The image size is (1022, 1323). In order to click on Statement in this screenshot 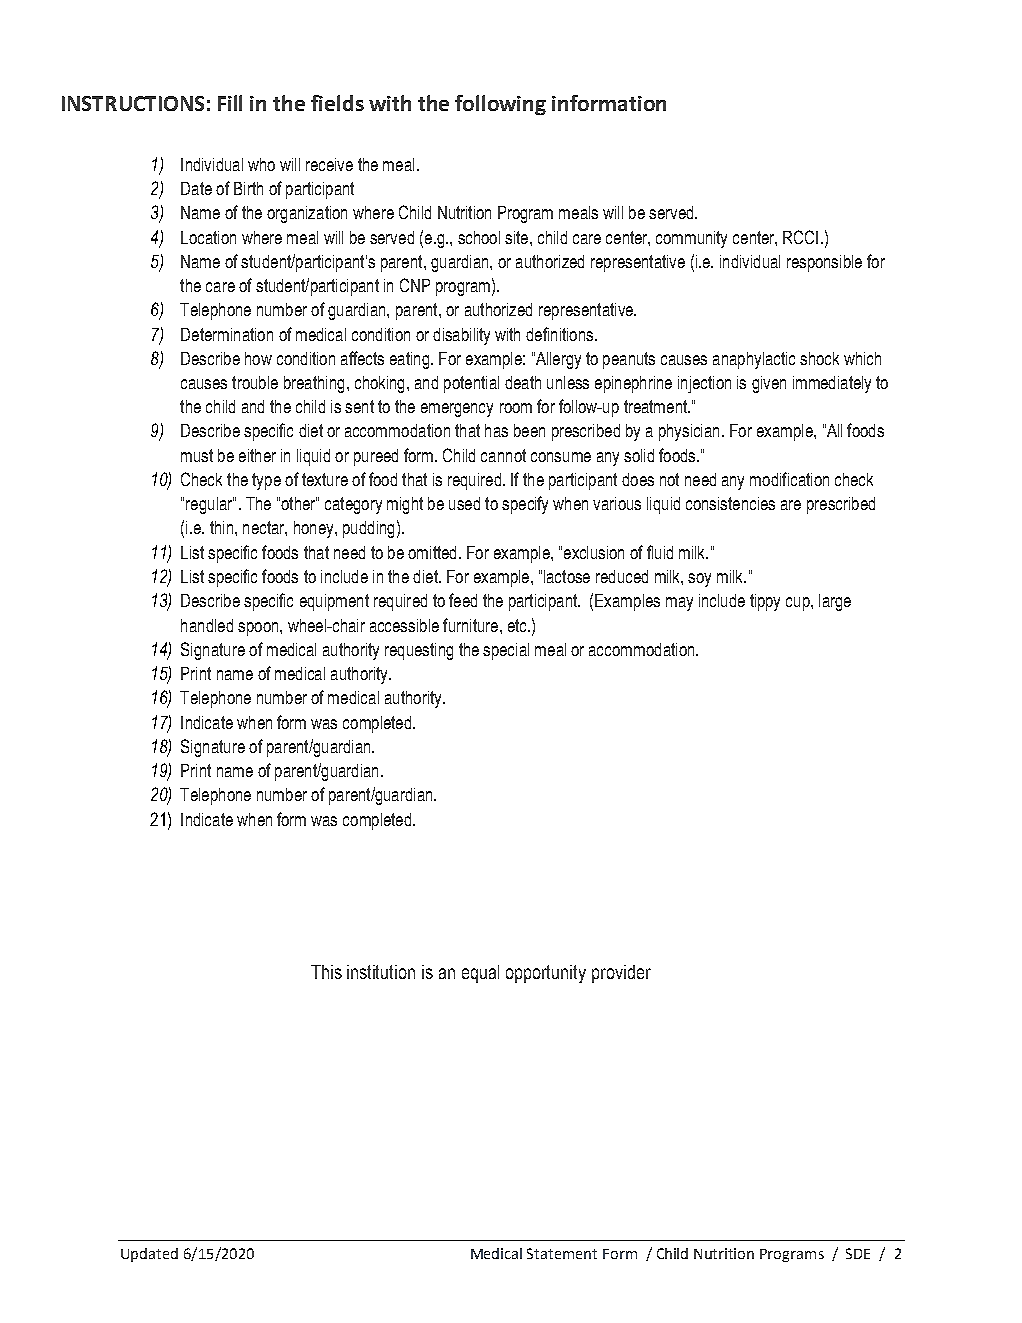, I will do `click(562, 1253)`.
